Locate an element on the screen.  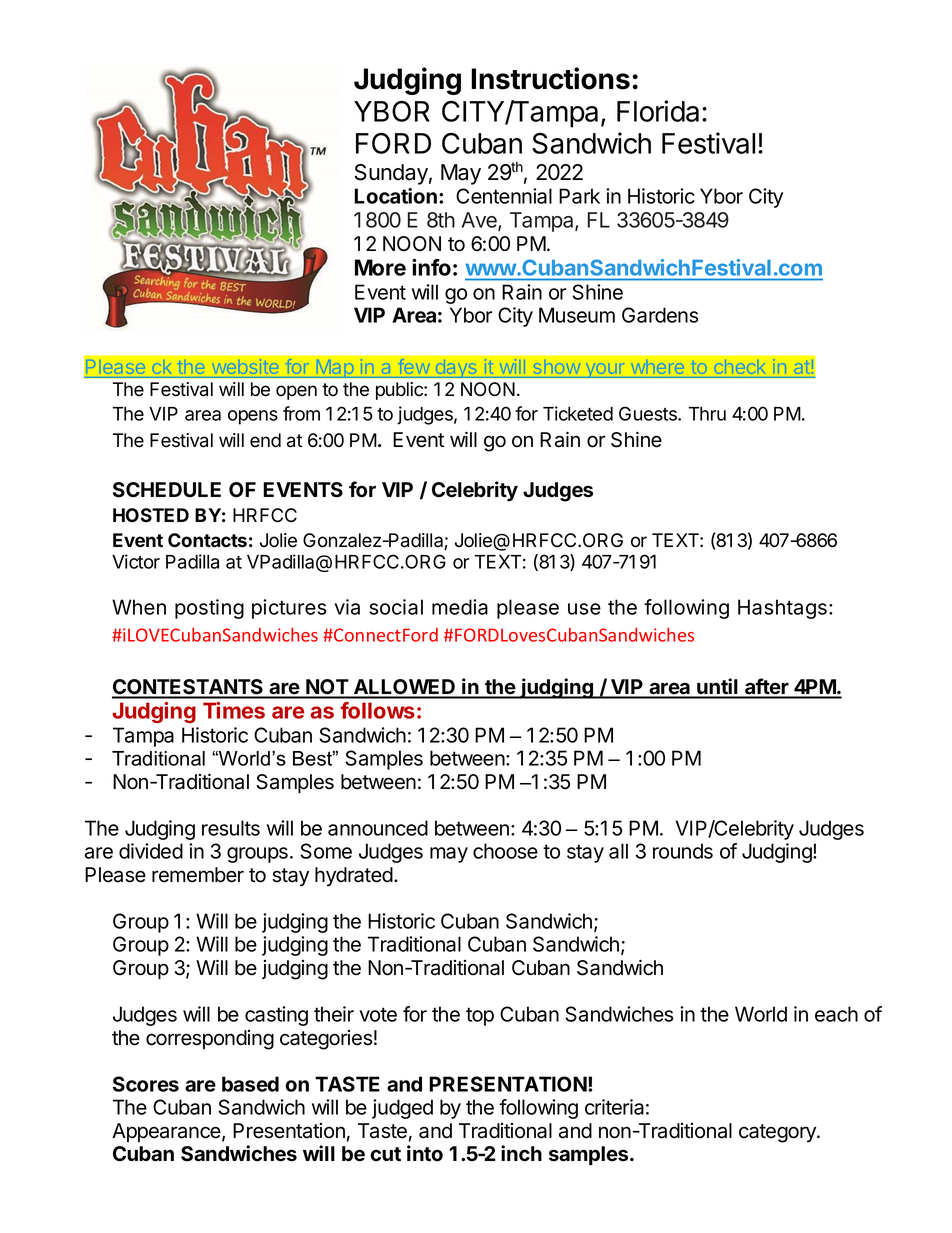
media is located at coordinates (460, 607).
